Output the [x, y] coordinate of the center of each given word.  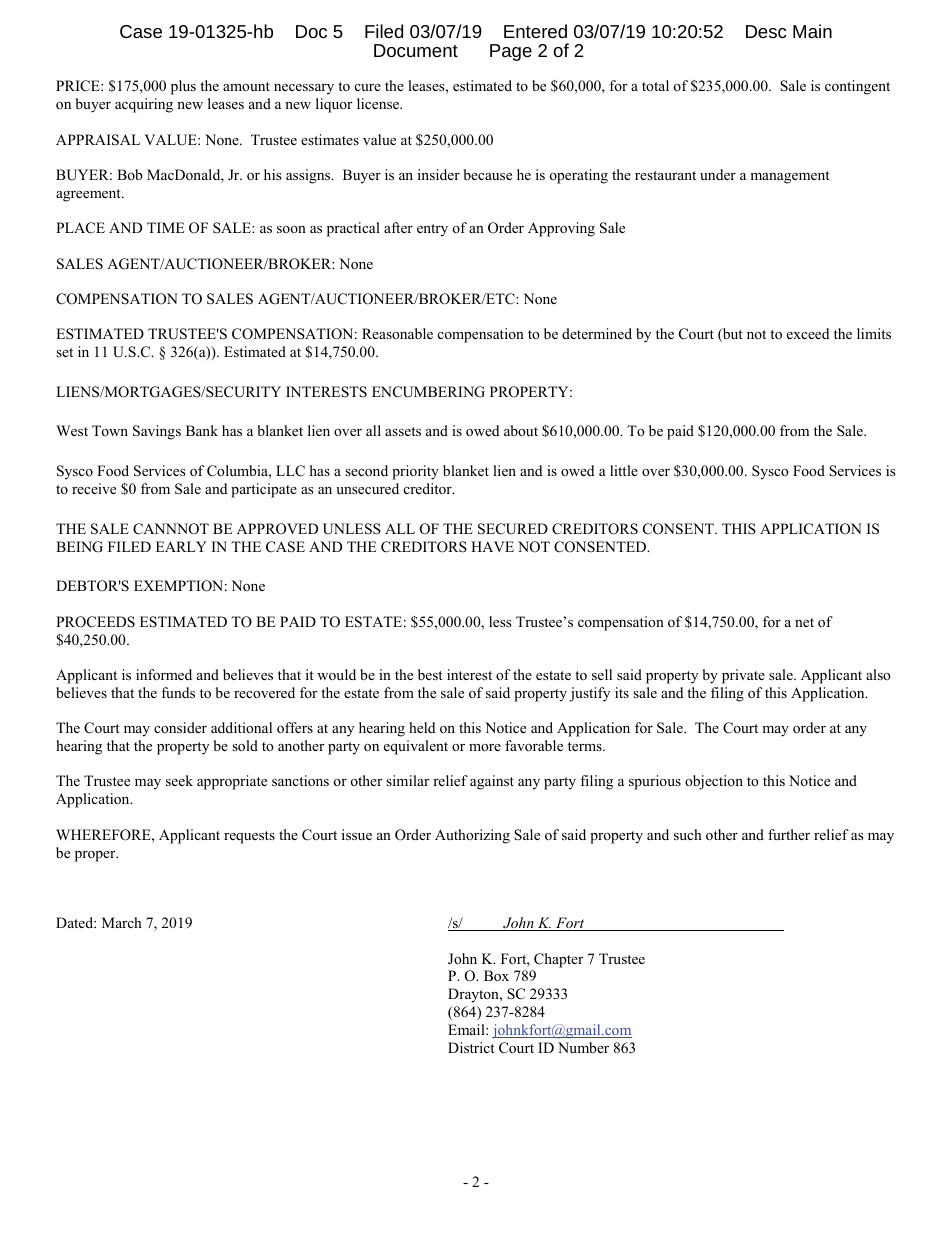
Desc [766, 31]
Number [583, 1047]
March [122, 922]
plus [183, 87]
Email [467, 1029]
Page [511, 52]
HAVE [492, 546]
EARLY [181, 546]
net [804, 622]
